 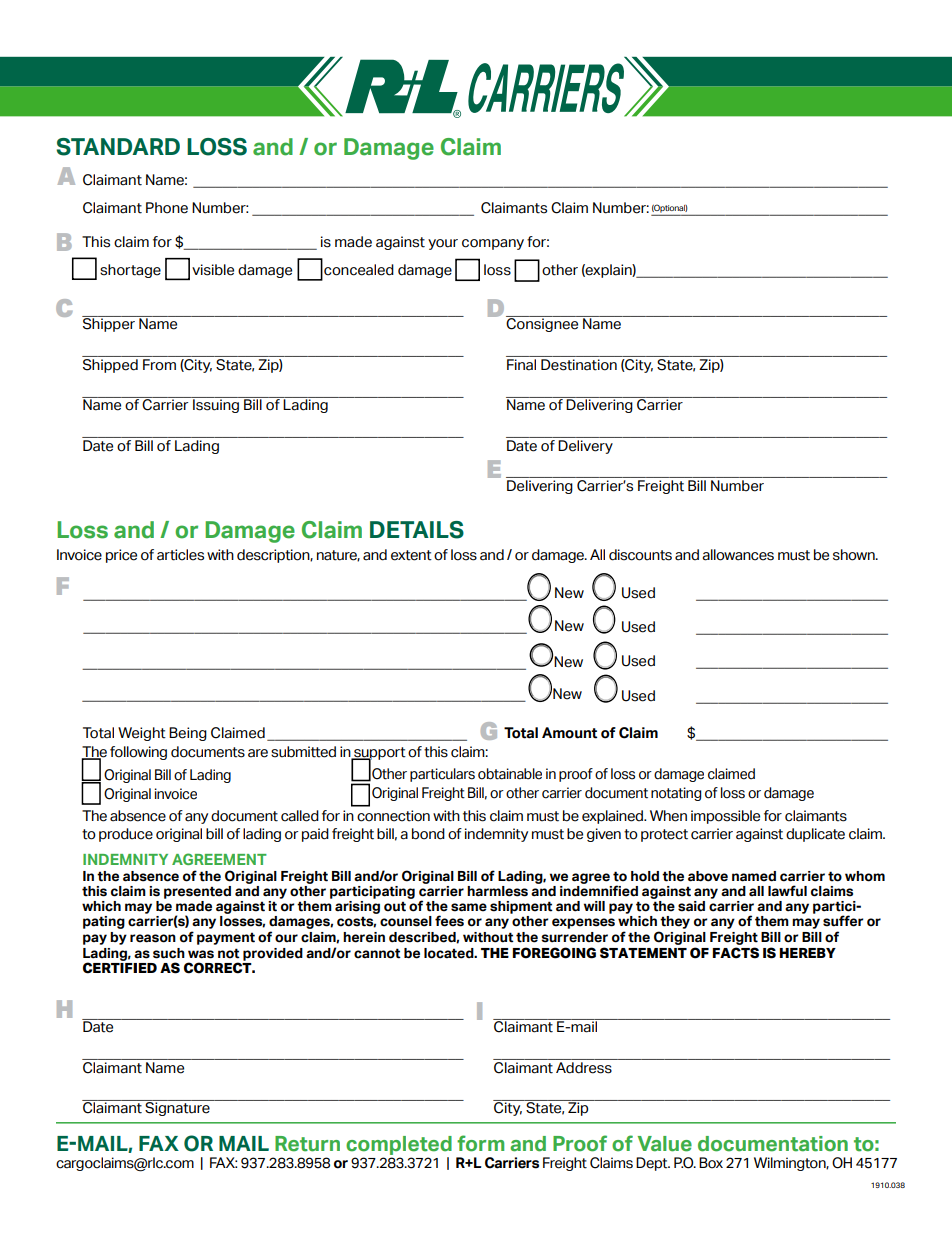 What do you see at coordinates (167, 208) in the image?
I see `Phone` at bounding box center [167, 208].
